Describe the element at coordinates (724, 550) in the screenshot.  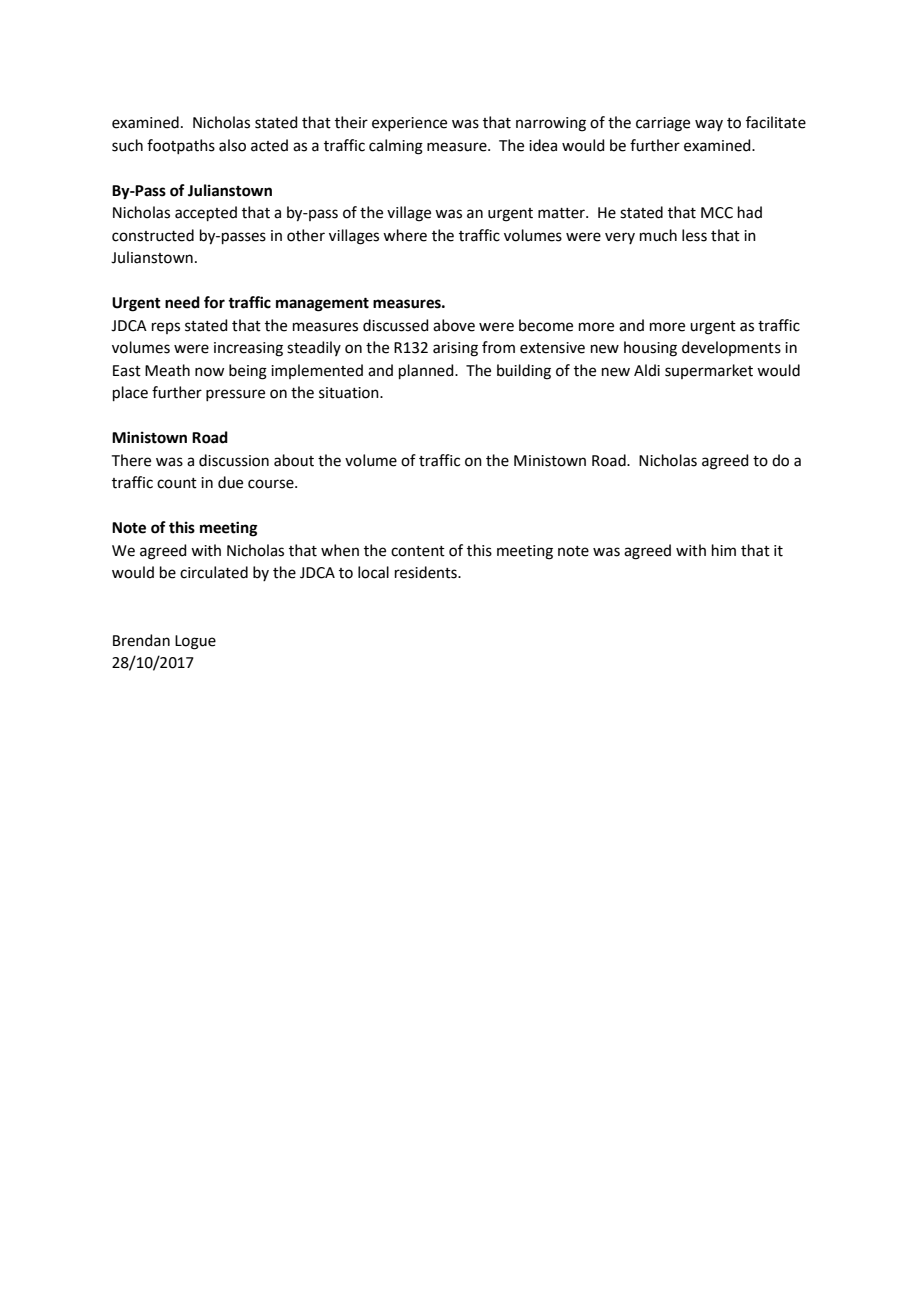
I see `him` at that location.
